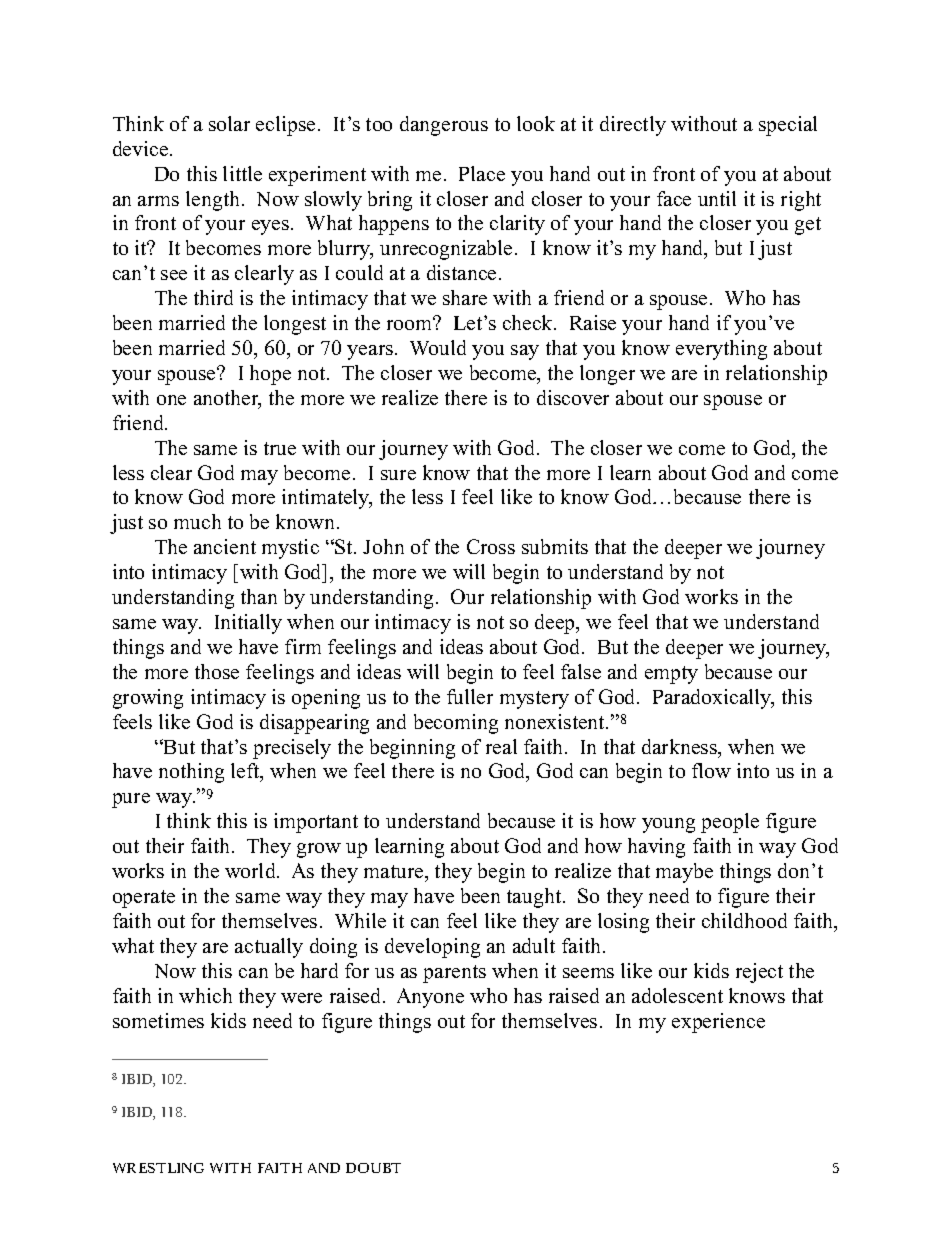 This screenshot has height=1233, width=952. I want to click on fuller, so click(470, 696).
